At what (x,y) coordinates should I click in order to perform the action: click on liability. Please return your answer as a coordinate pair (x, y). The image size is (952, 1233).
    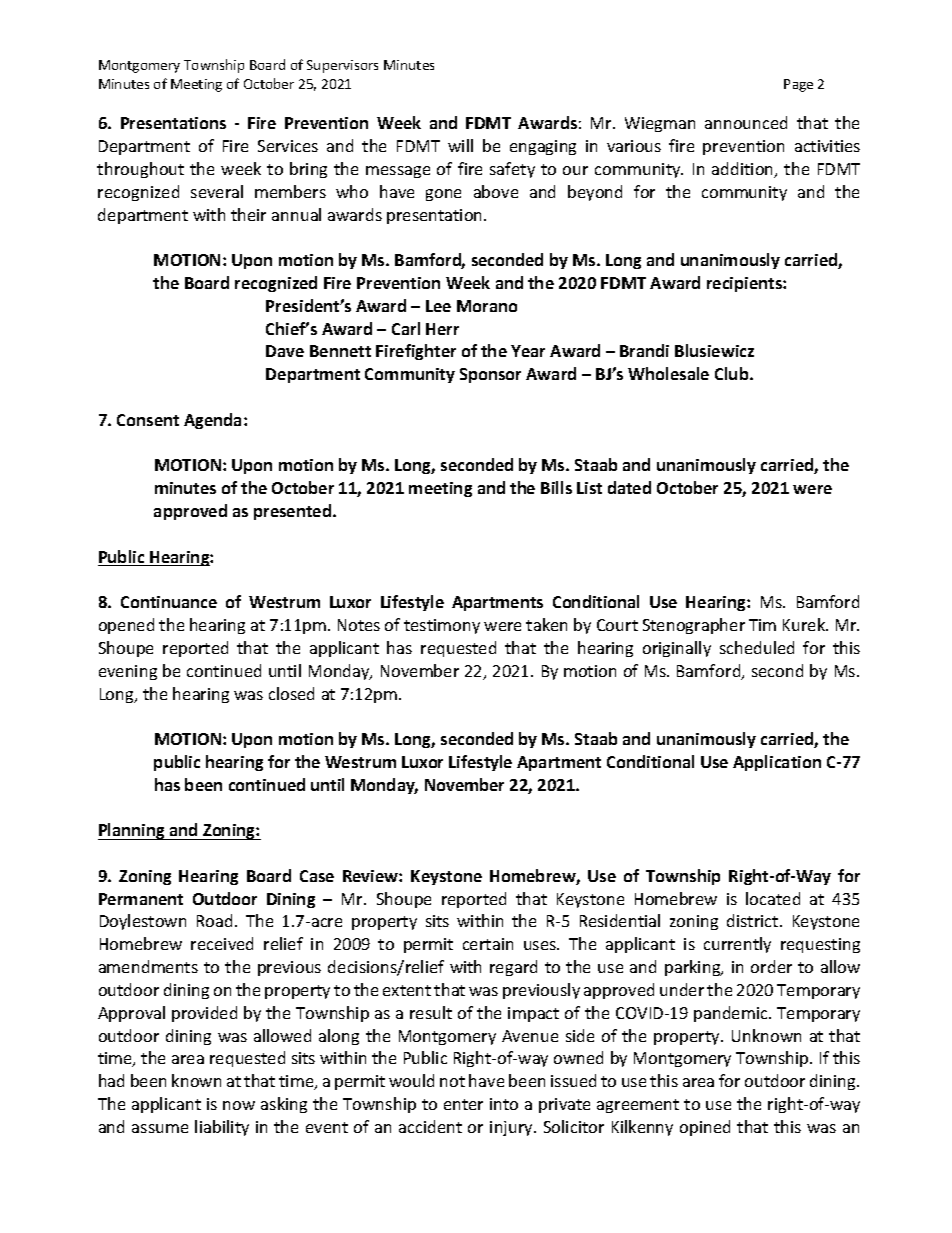
    Looking at the image, I should click on (222, 1128).
